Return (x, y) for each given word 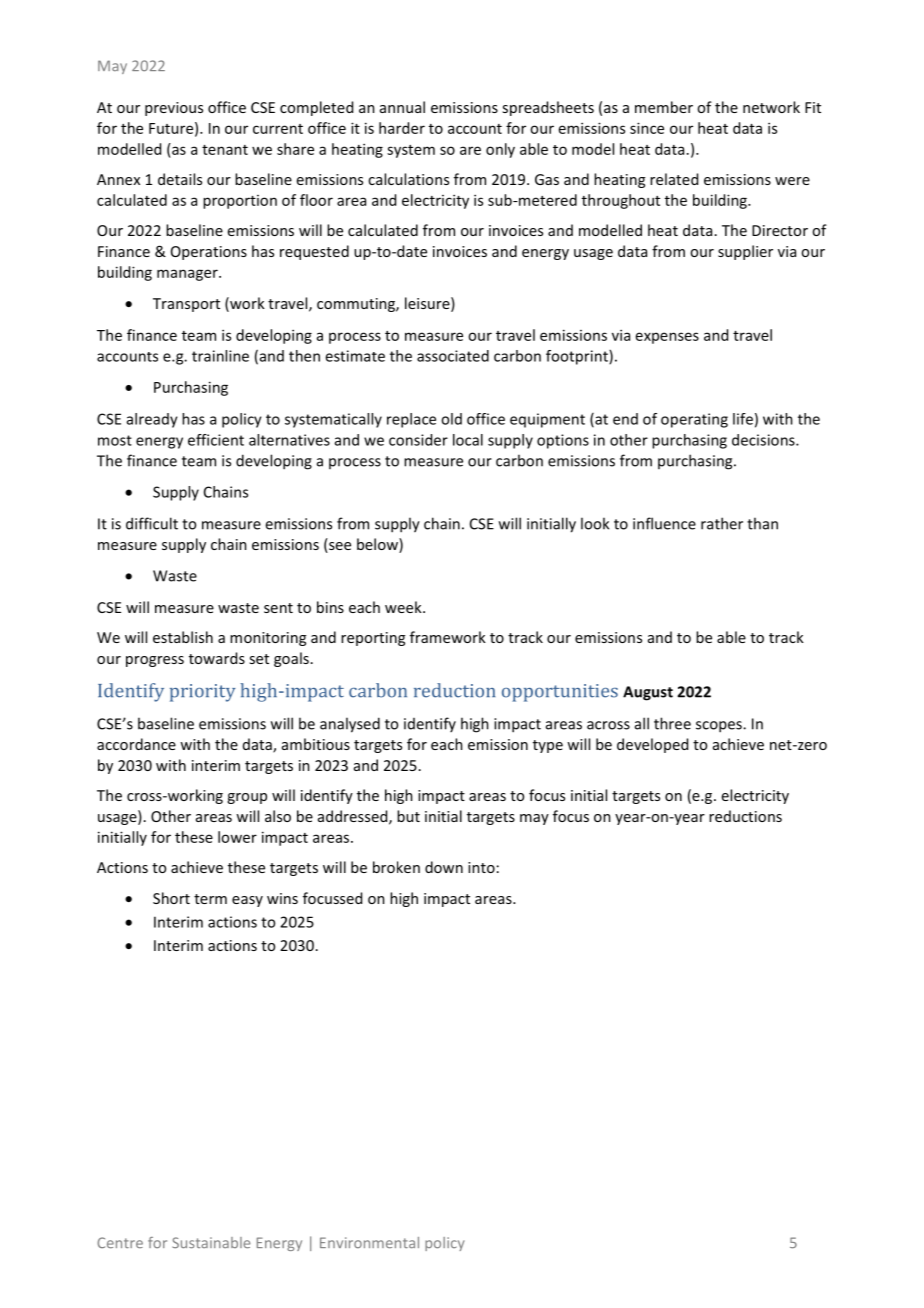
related (674, 179)
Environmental (369, 1242)
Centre (120, 1242)
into (481, 867)
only (500, 150)
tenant (225, 150)
